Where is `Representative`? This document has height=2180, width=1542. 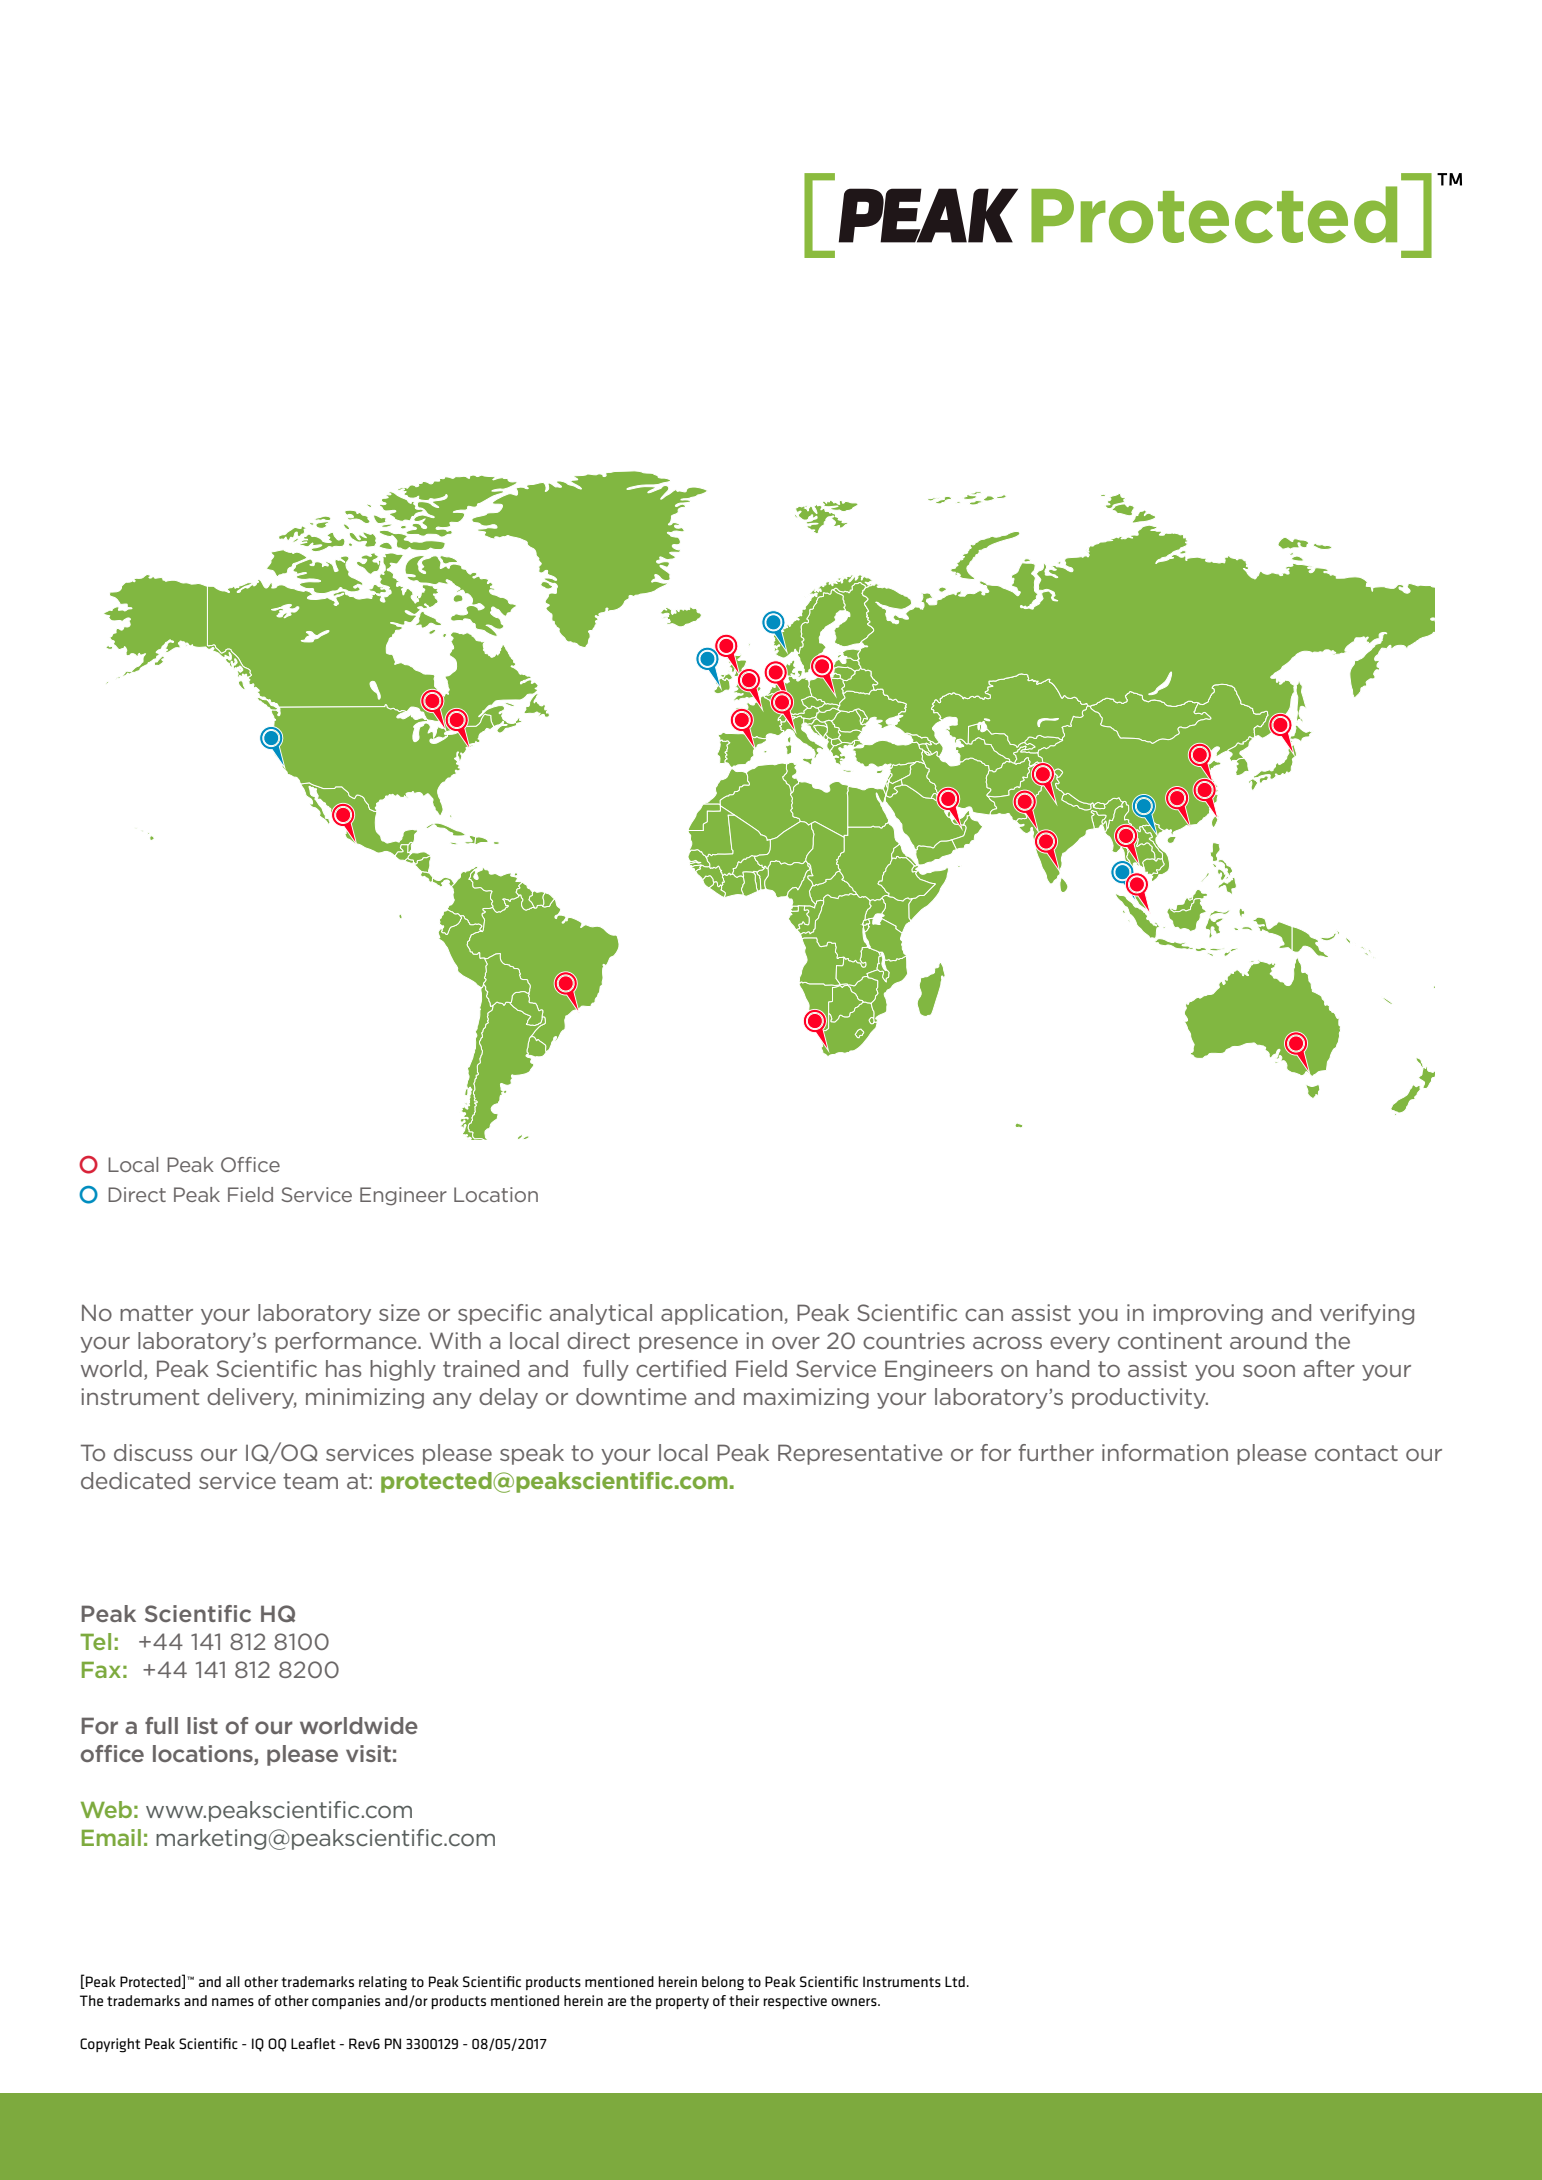 Representative is located at coordinates (860, 1454).
